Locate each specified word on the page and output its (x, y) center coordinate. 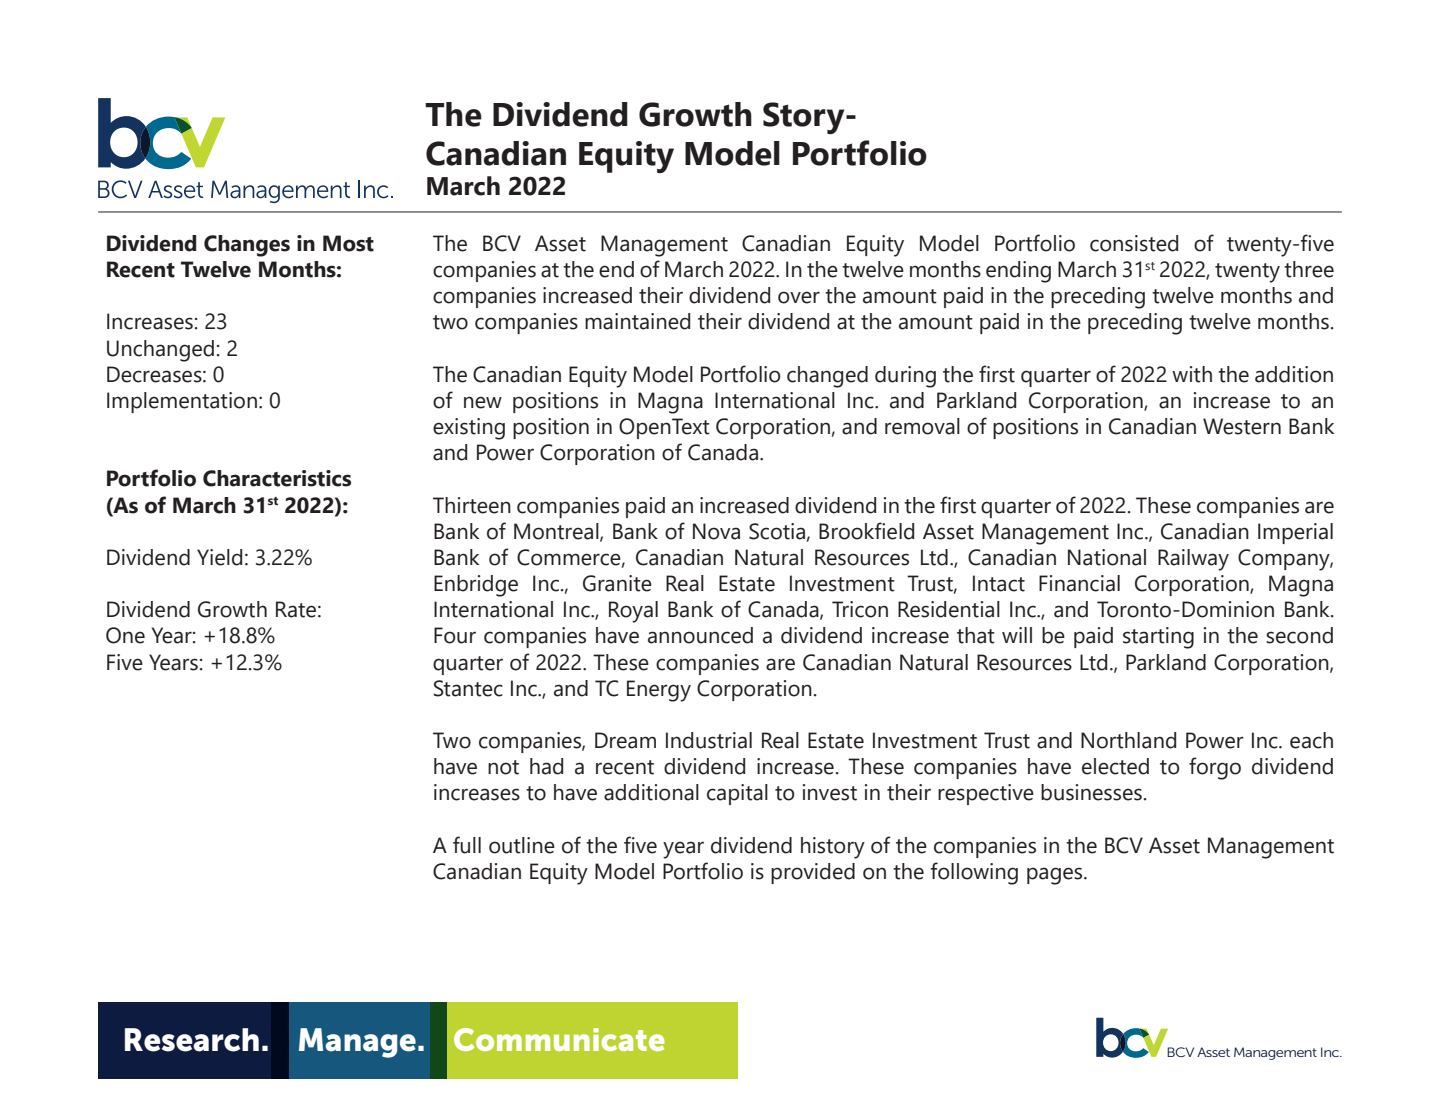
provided (813, 873)
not (503, 767)
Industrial (709, 740)
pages (1056, 876)
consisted (1134, 243)
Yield (219, 557)
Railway (1193, 560)
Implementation (182, 402)
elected (1115, 766)
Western (1242, 426)
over (799, 297)
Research (192, 1040)
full (467, 845)
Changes (247, 246)
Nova (716, 531)
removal (922, 426)
